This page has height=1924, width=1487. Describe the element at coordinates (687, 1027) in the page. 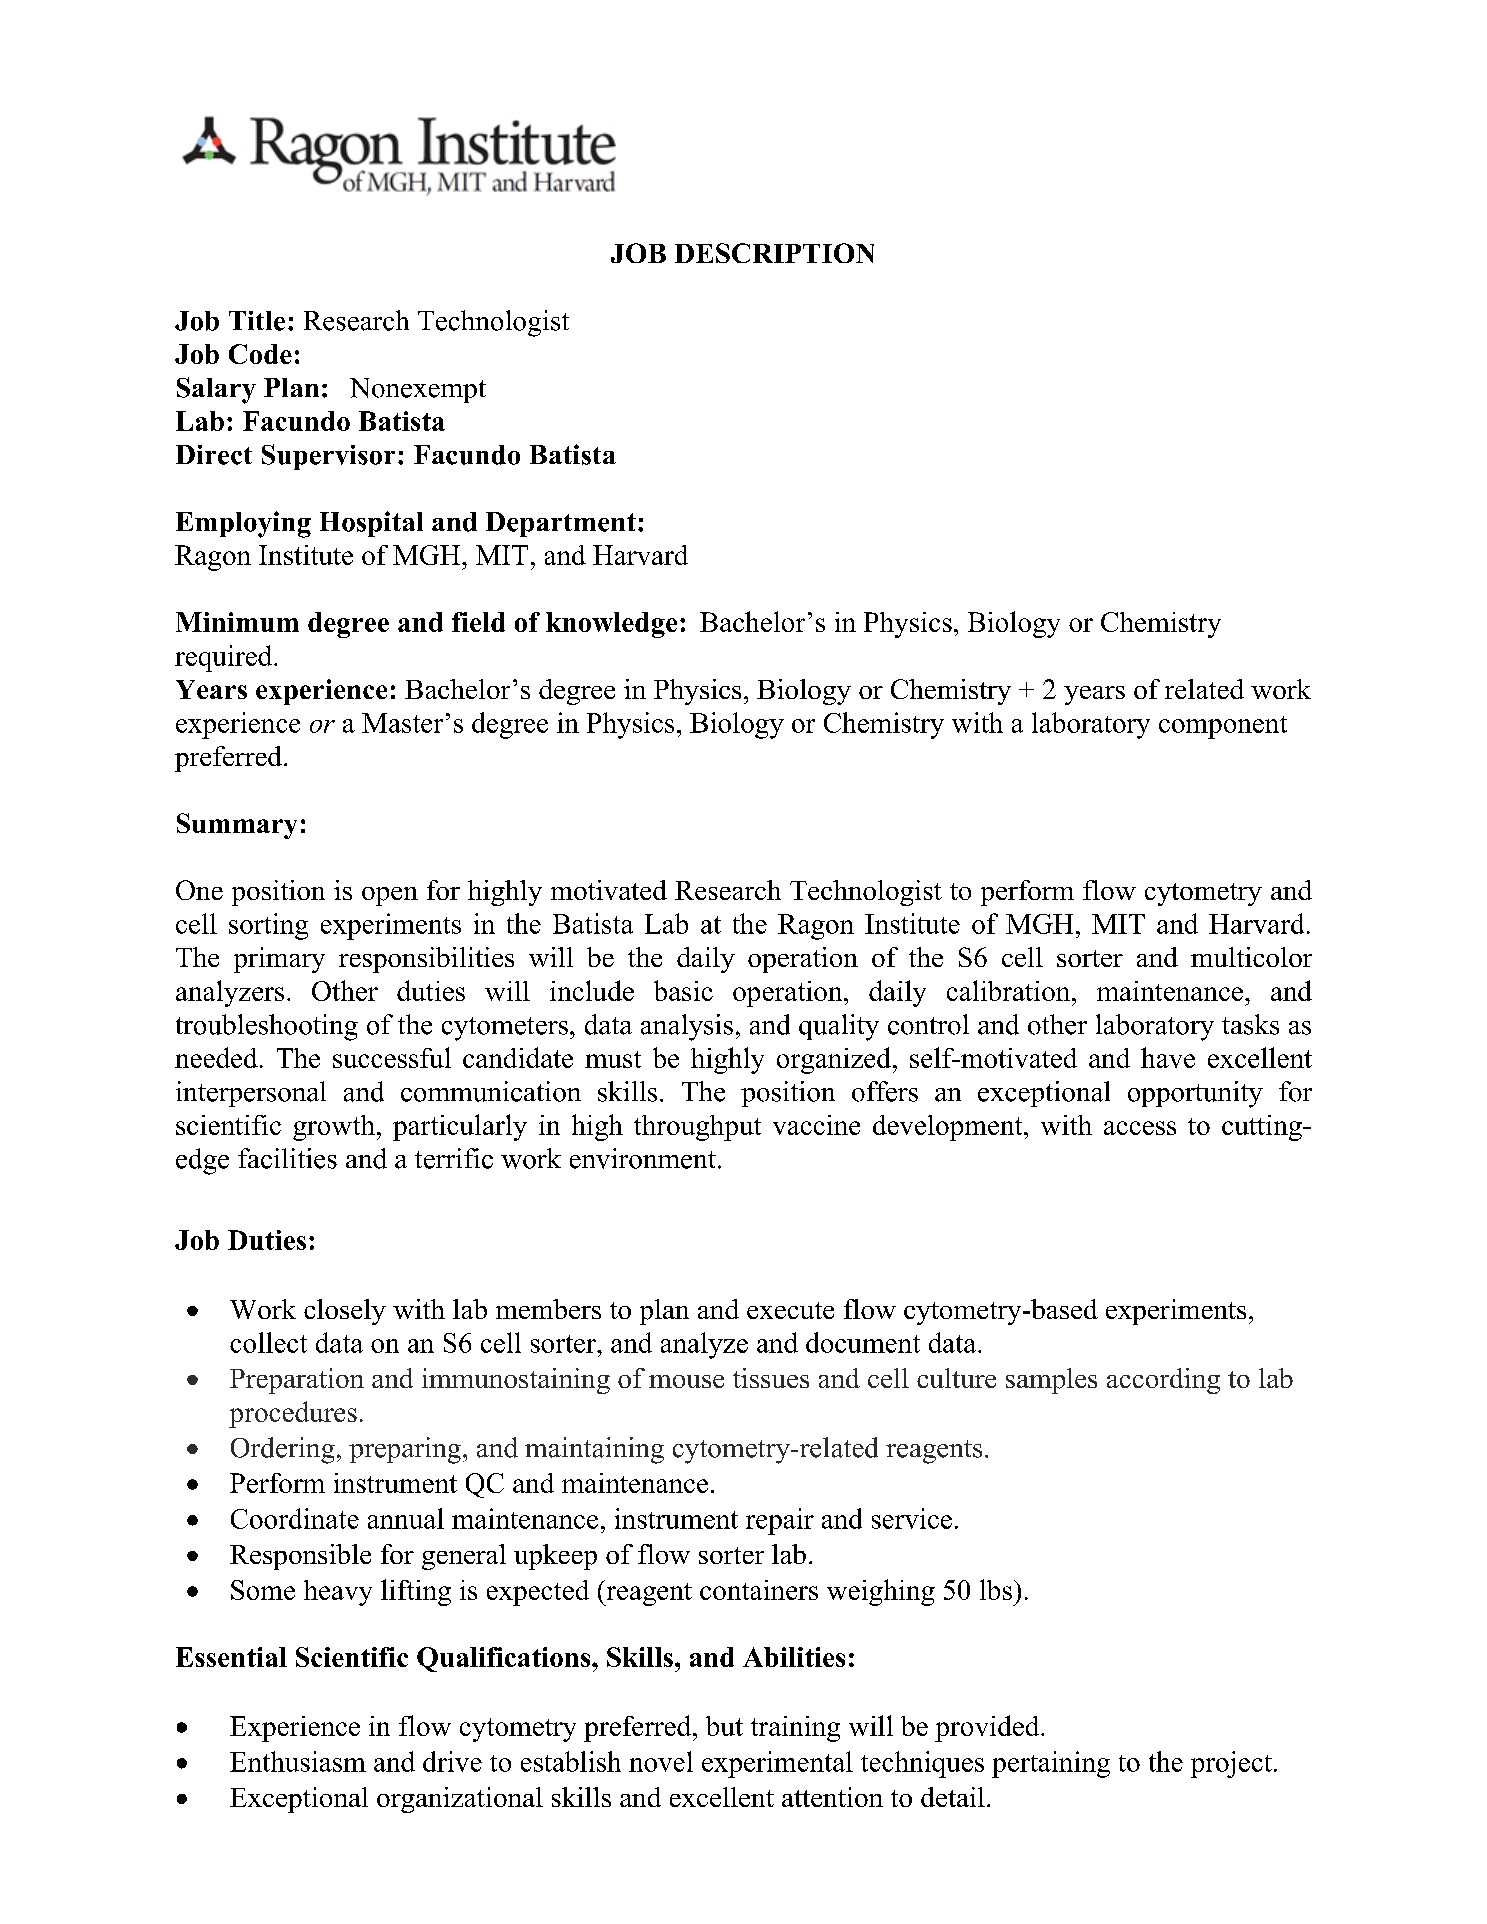

I see `analysis` at that location.
